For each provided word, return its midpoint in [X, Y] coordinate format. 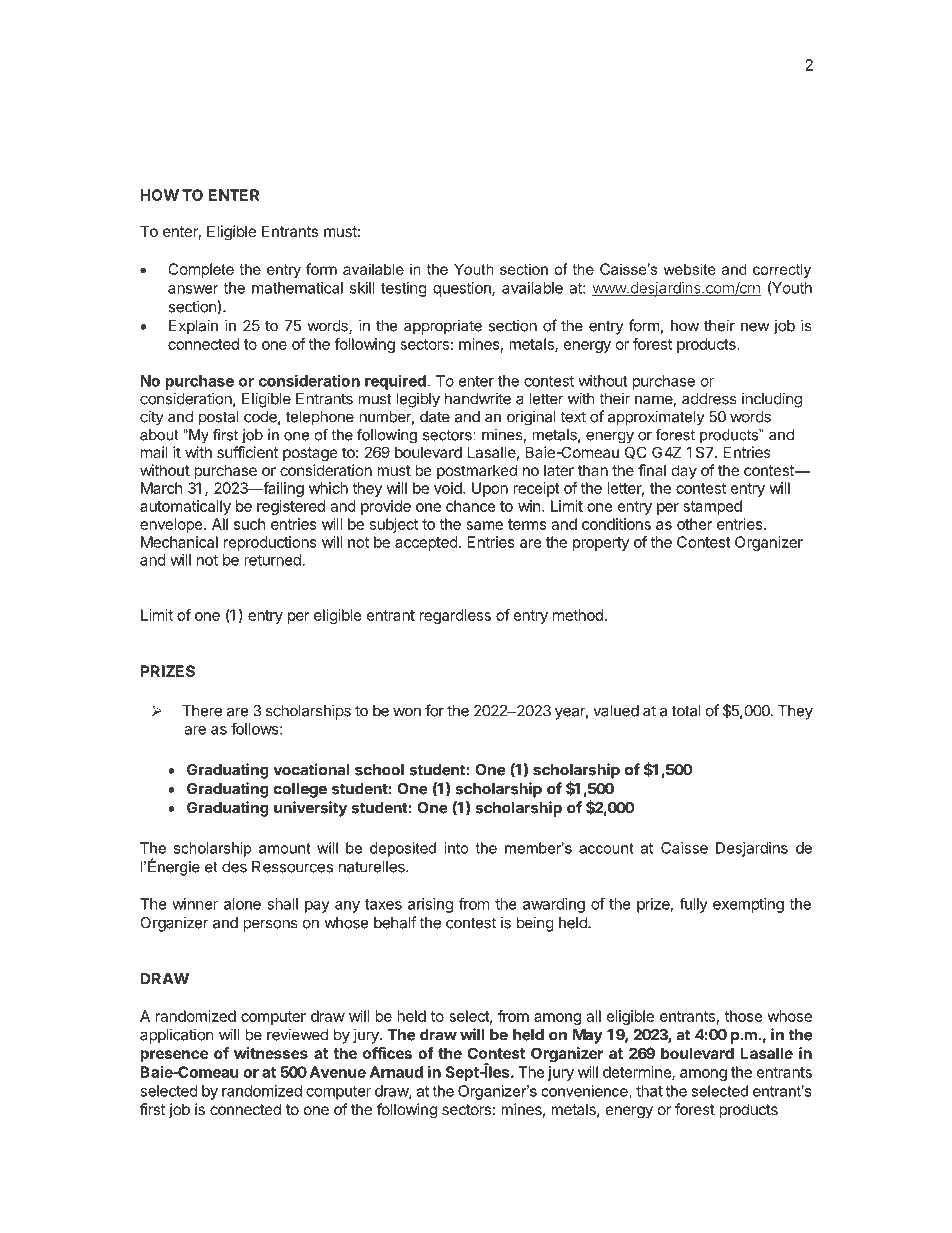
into [456, 848]
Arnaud [396, 1072]
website [689, 269]
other [694, 524]
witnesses [271, 1053]
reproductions [270, 543]
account [606, 848]
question [463, 289]
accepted [426, 543]
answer [193, 289]
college [300, 790]
